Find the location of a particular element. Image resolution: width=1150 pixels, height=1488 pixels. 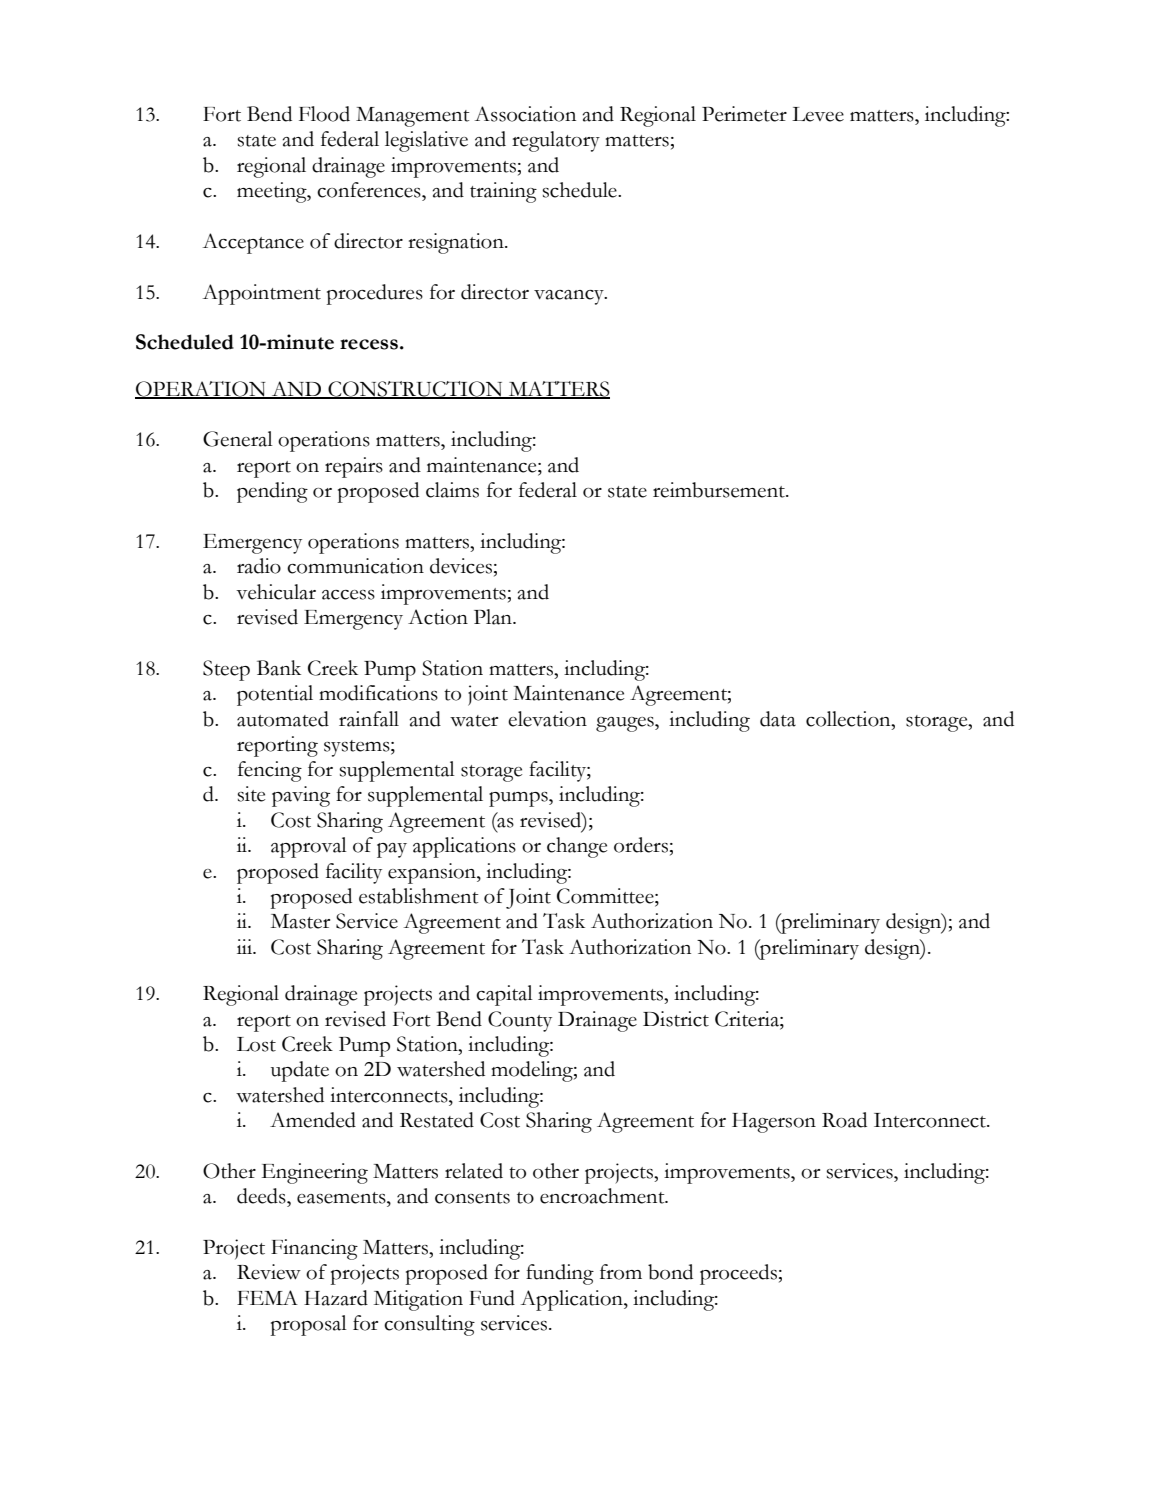

Perimeter is located at coordinates (744, 114).
